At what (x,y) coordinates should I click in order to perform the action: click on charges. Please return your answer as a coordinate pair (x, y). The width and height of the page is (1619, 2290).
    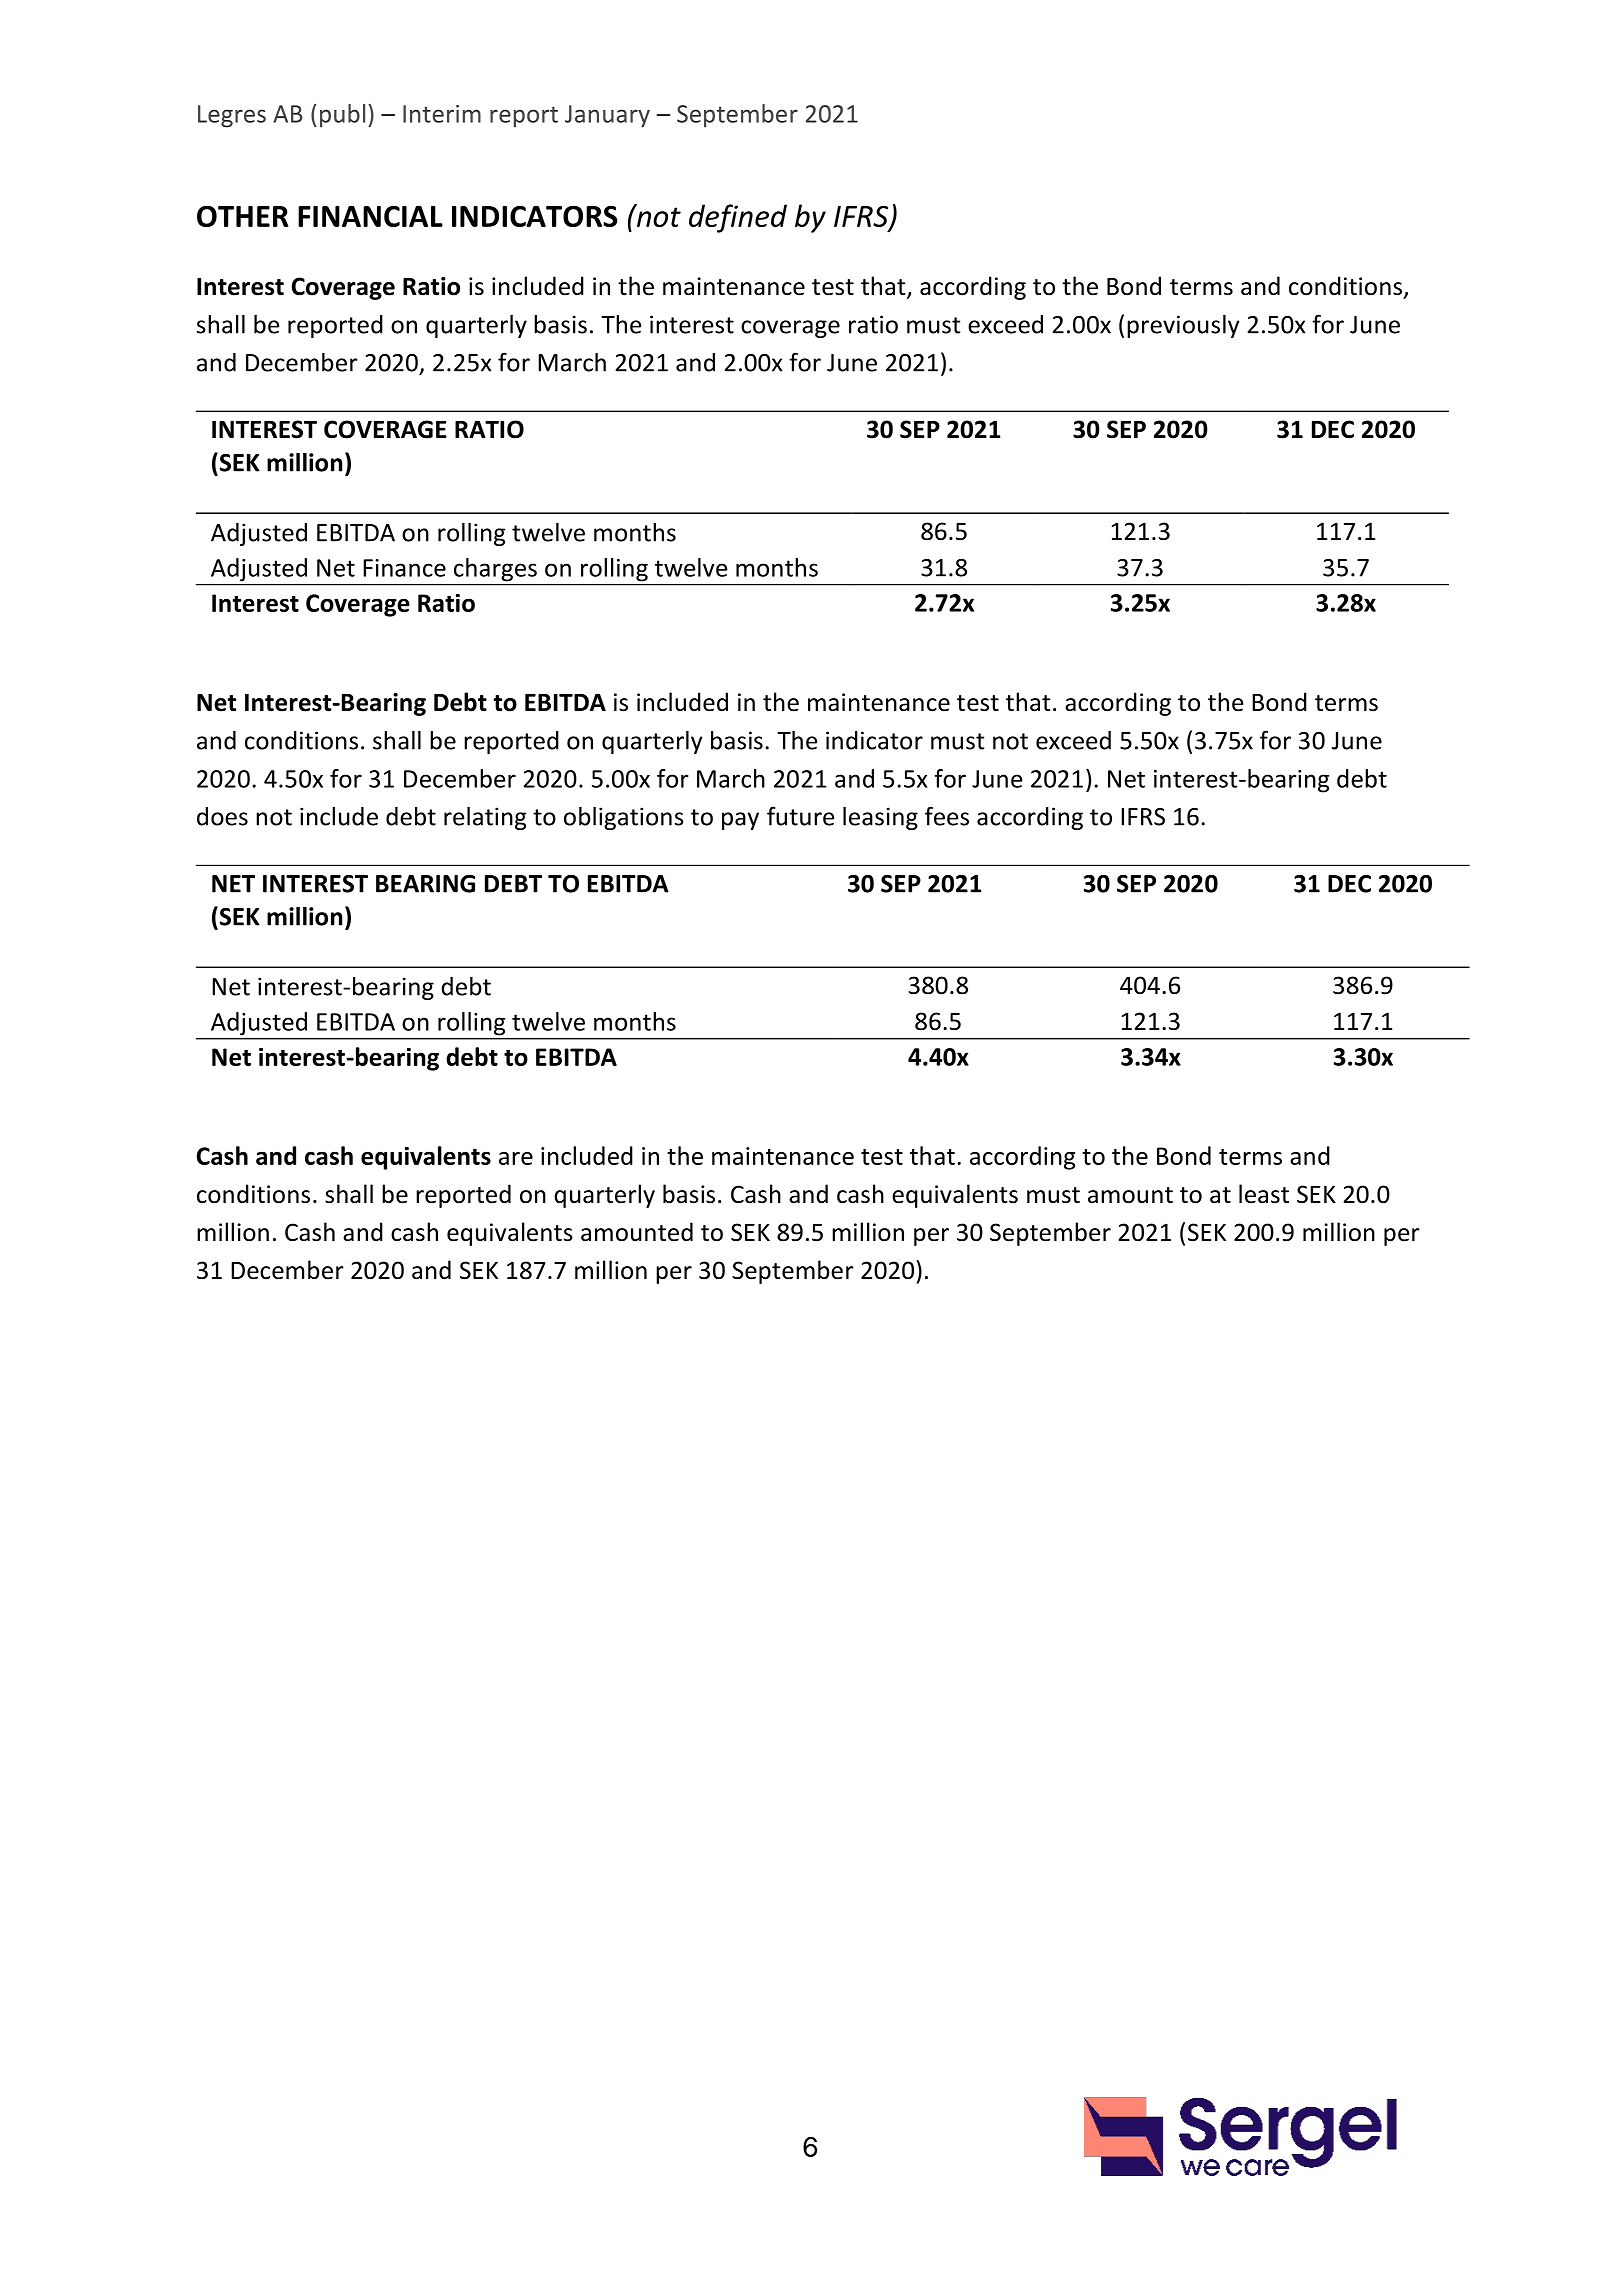
    Looking at the image, I should click on (495, 569).
